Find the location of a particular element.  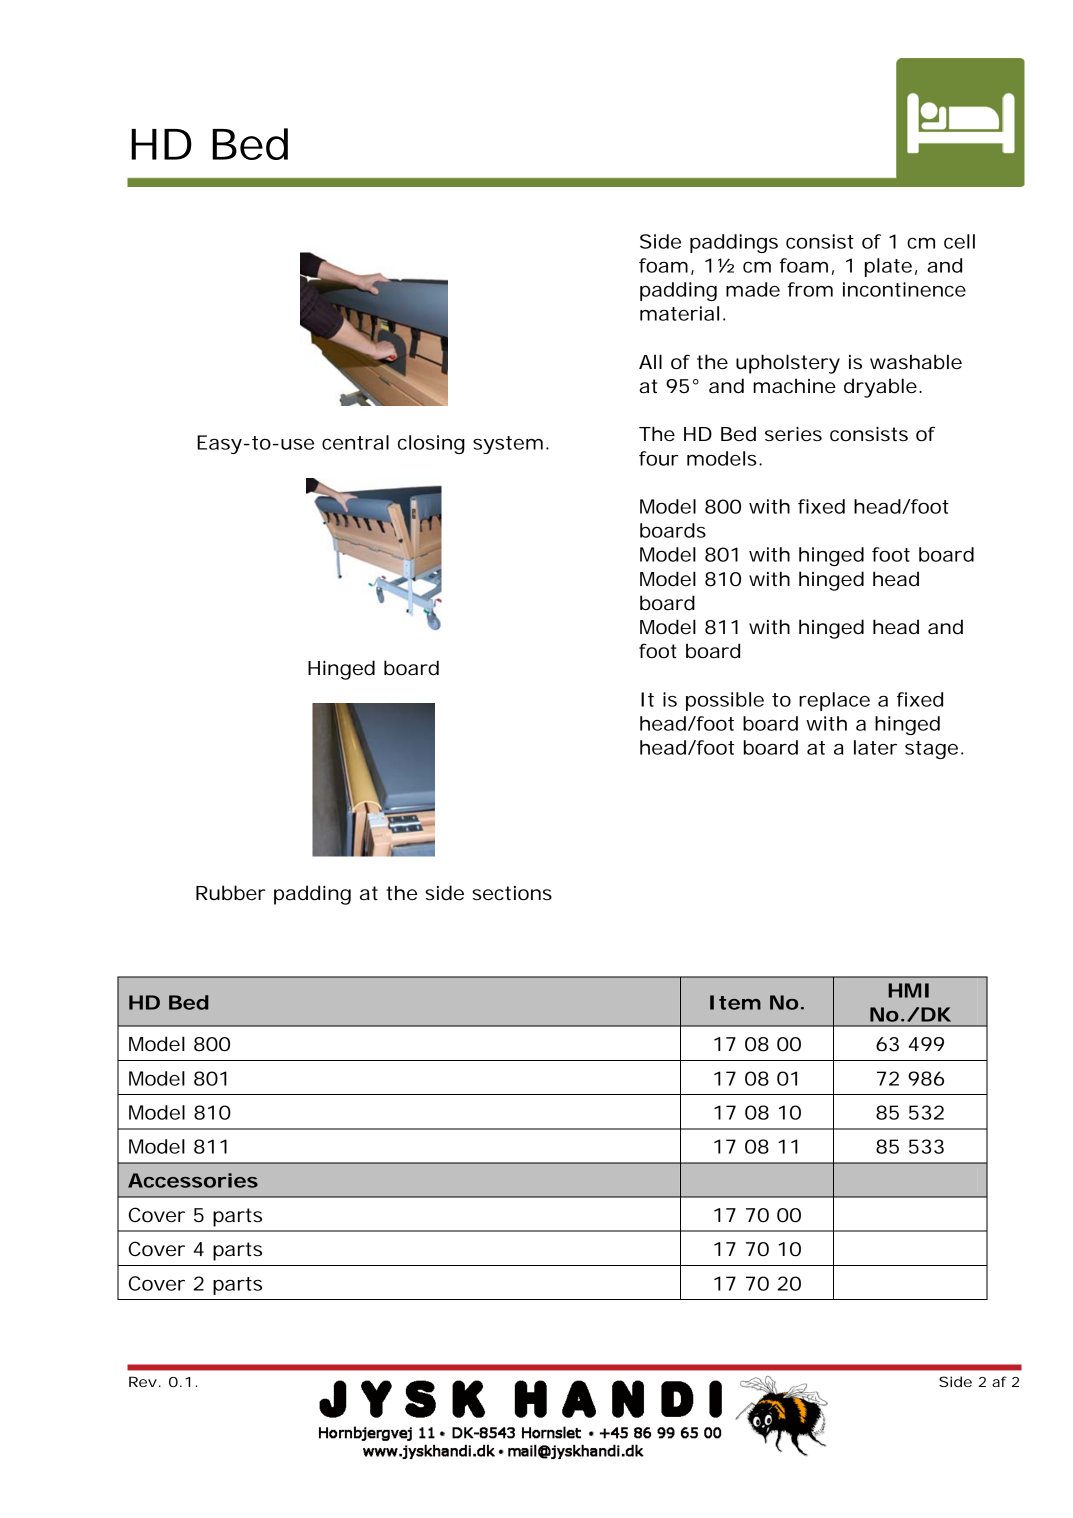

later is located at coordinates (875, 747).
